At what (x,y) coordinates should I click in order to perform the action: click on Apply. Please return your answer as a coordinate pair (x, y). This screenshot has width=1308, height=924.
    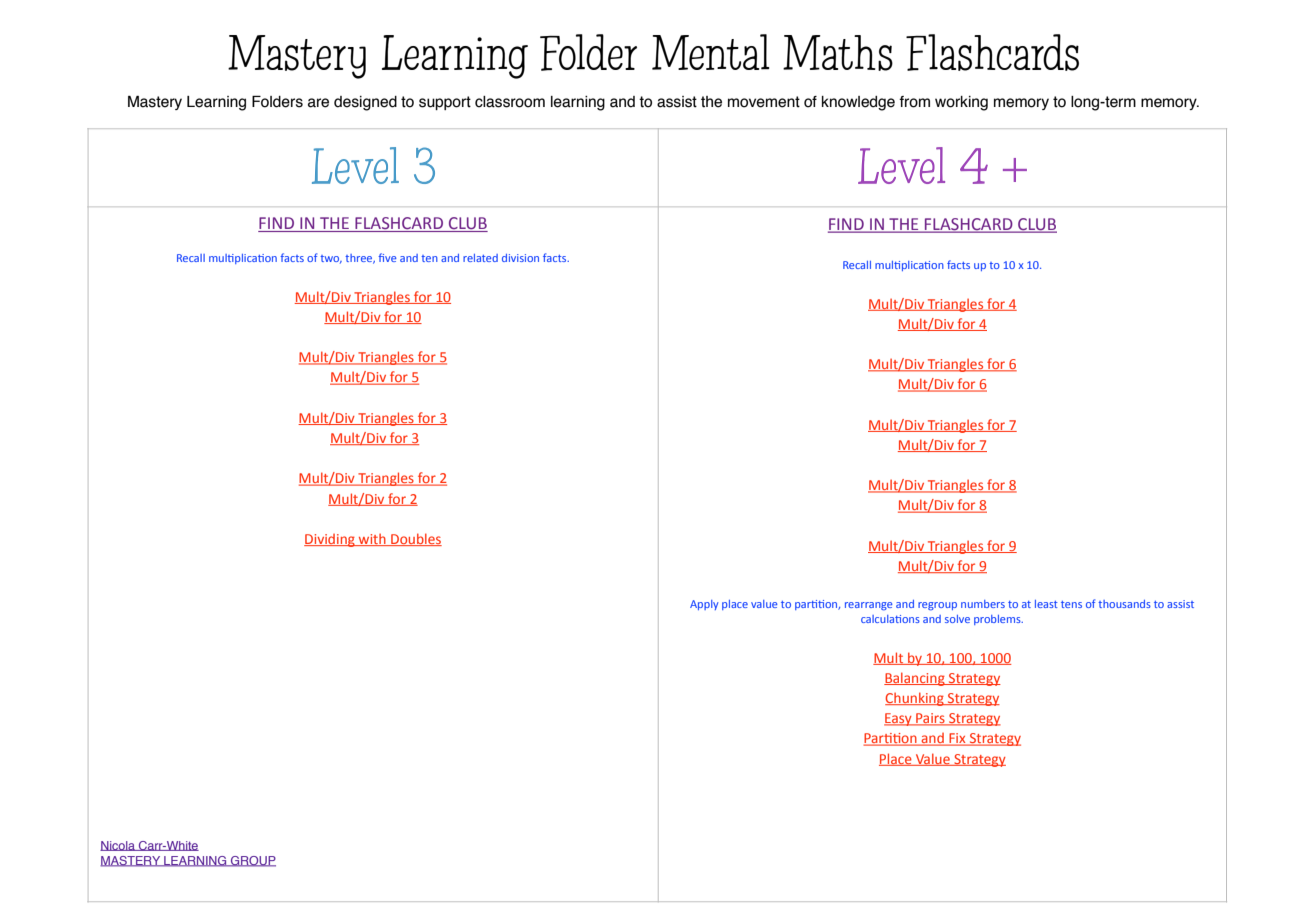
    Looking at the image, I should click on (704, 605).
